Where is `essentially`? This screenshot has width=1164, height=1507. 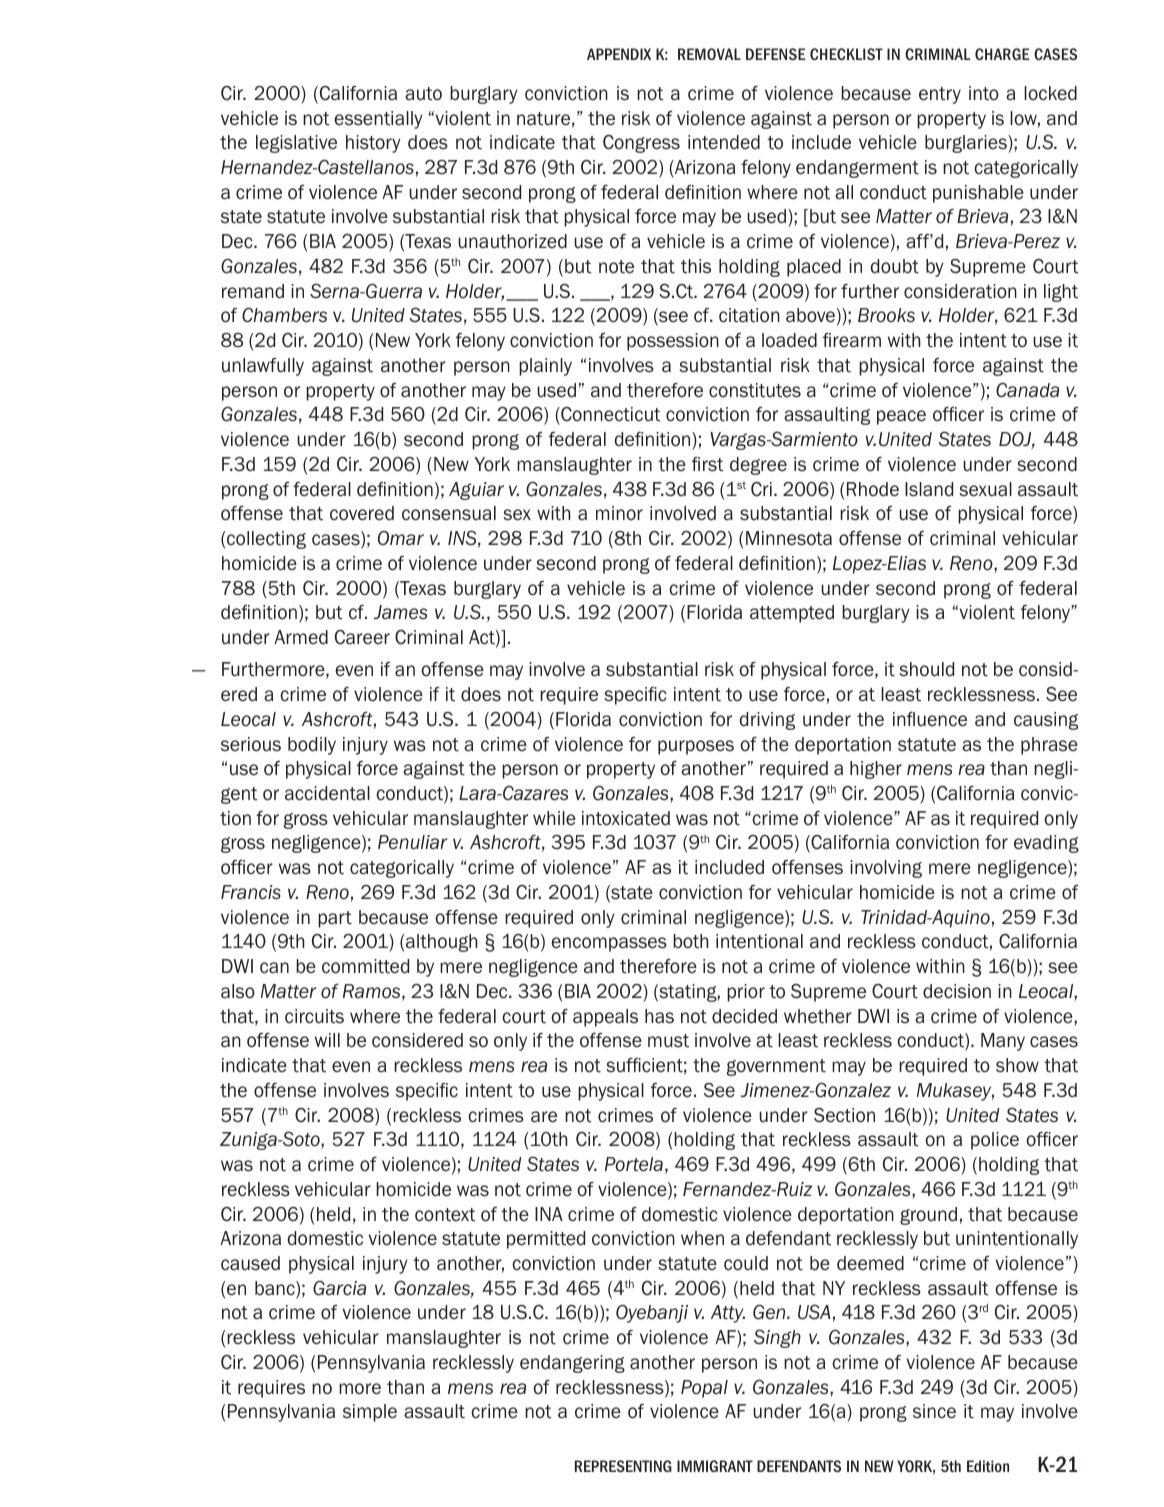 essentially is located at coordinates (378, 120).
